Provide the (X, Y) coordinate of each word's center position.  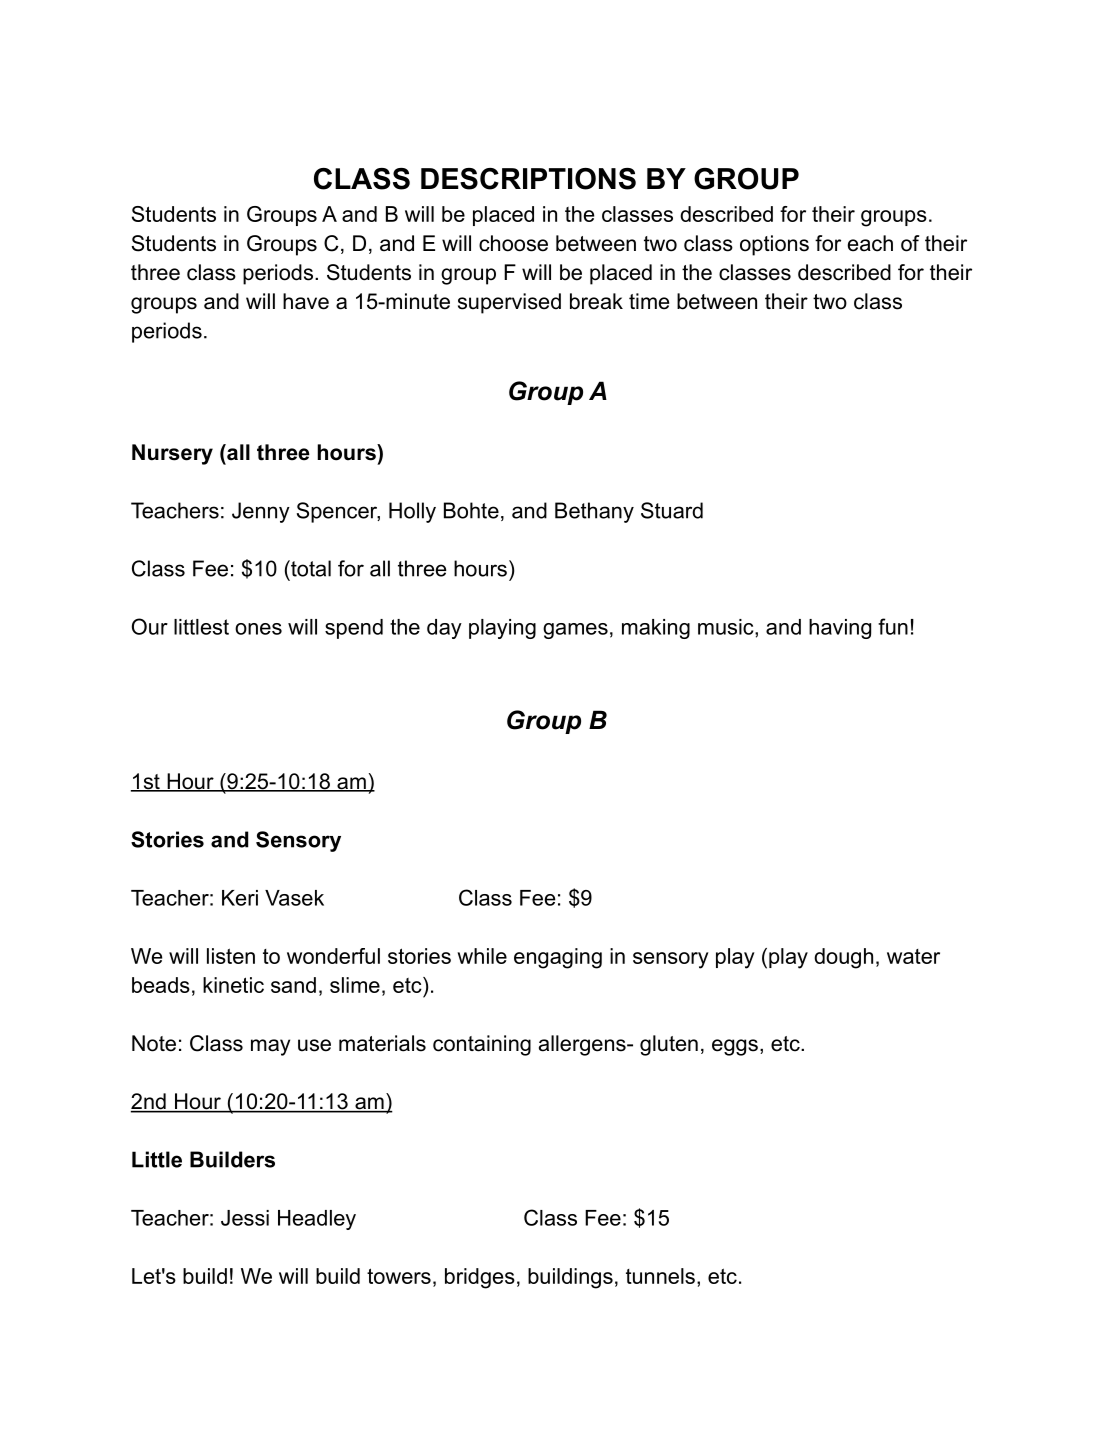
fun (893, 626)
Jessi (245, 1218)
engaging (558, 958)
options (774, 245)
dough (843, 958)
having (840, 629)
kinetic (233, 985)
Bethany (594, 512)
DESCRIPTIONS (528, 179)
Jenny (261, 512)
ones (258, 629)
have (306, 301)
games (575, 631)
